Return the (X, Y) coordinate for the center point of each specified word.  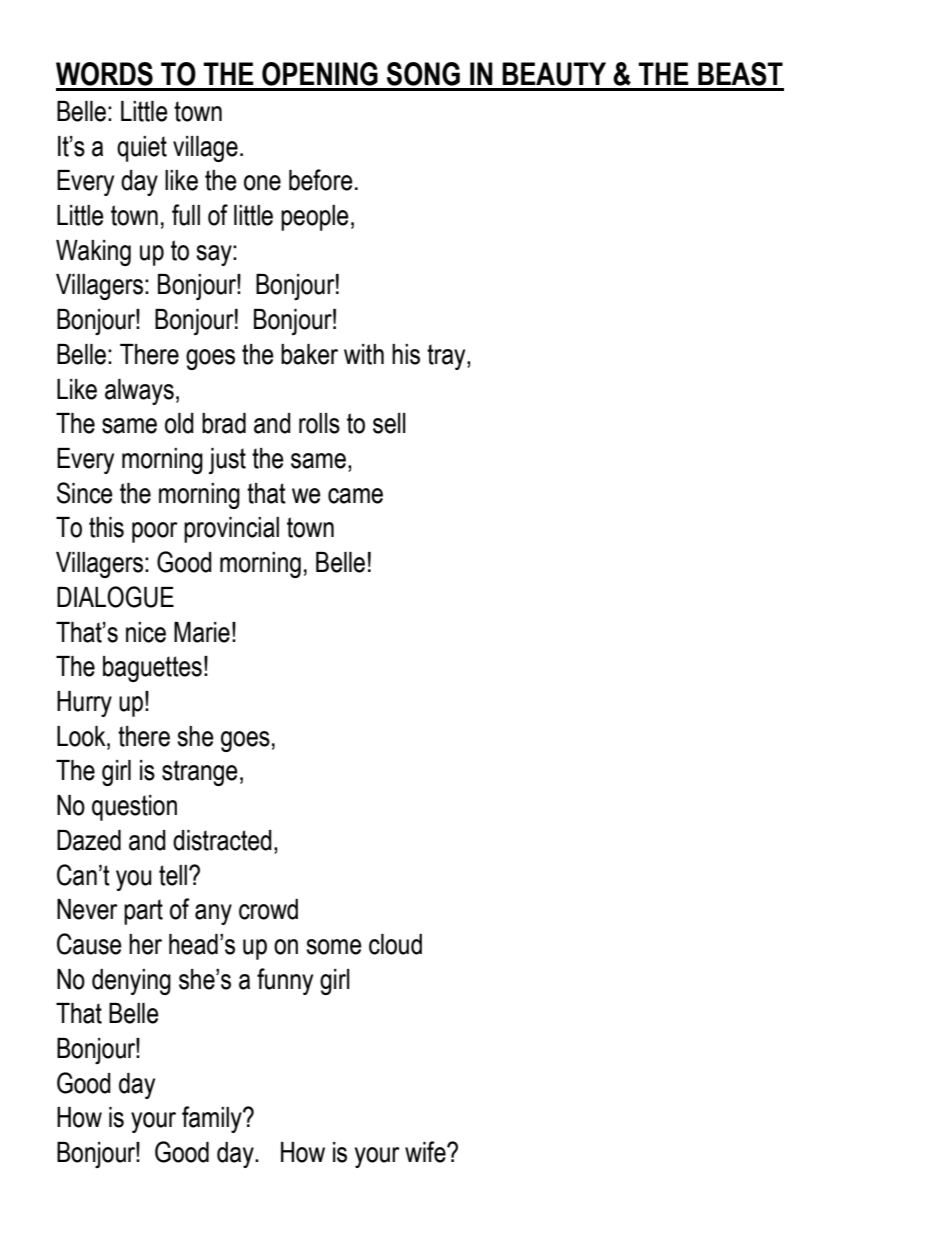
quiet (142, 149)
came (355, 496)
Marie (202, 632)
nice (146, 632)
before (321, 180)
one (262, 183)
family (213, 1119)
